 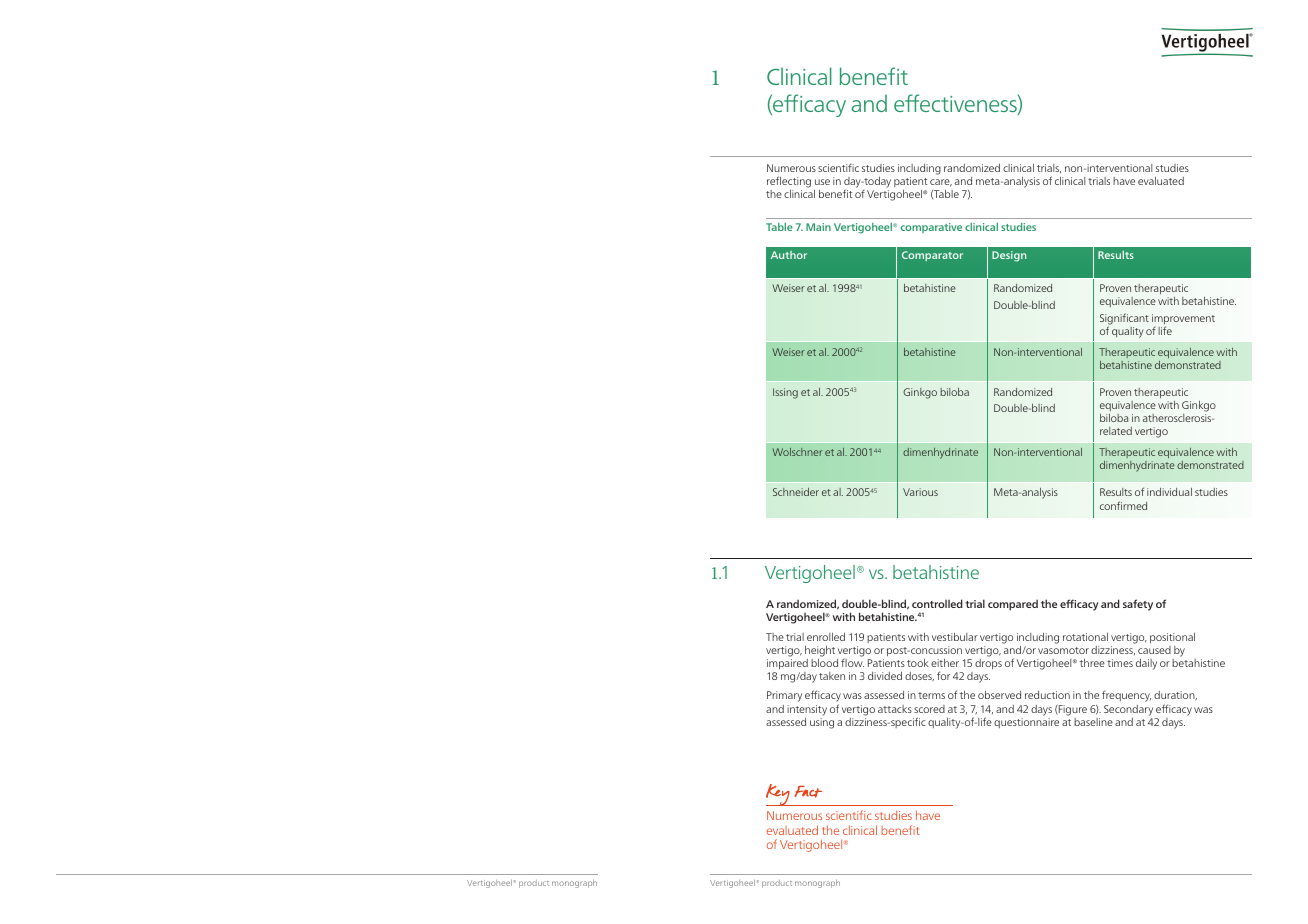 I want to click on enrolled, so click(x=826, y=637).
